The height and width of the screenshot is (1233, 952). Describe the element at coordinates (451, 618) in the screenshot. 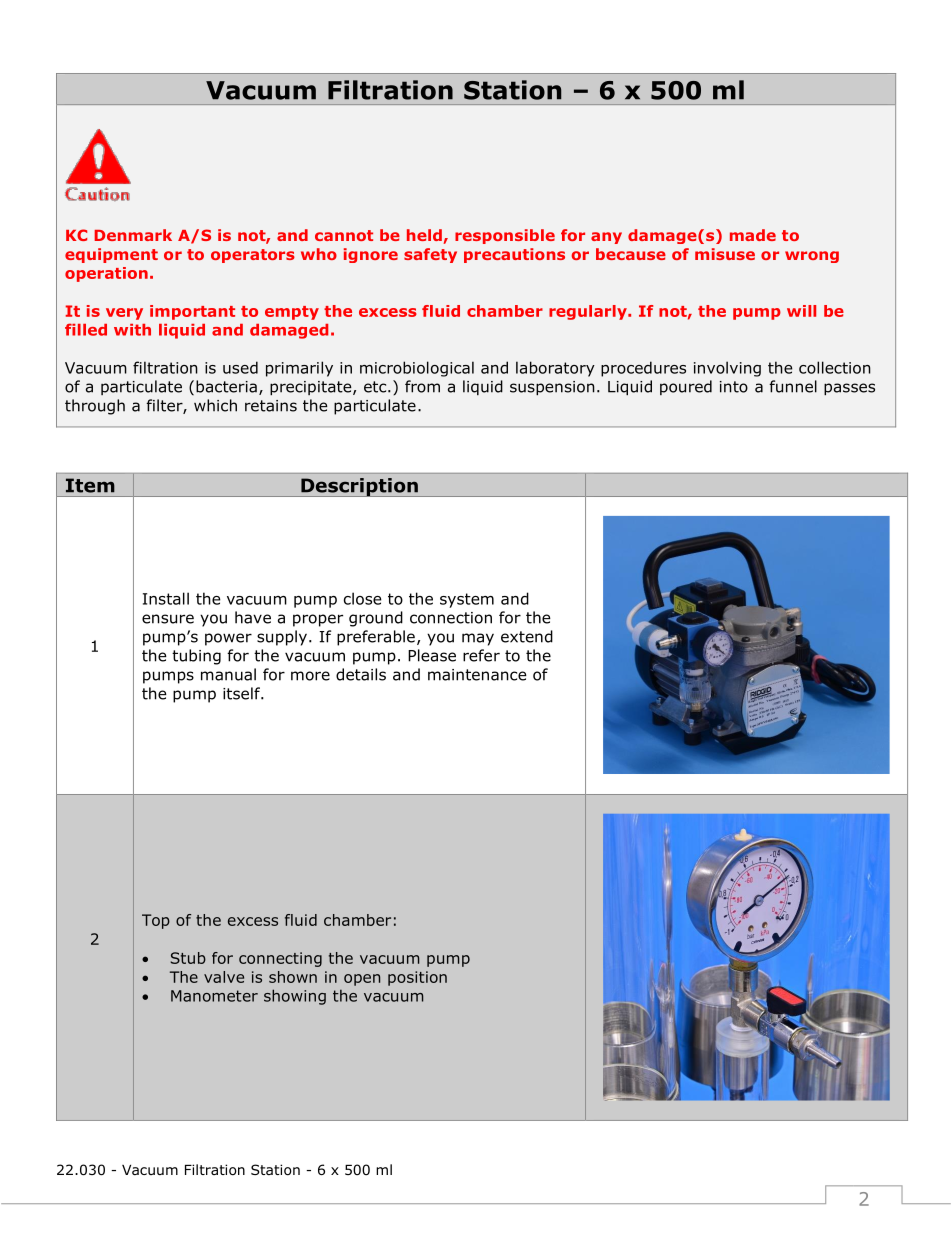

I see `connection` at that location.
